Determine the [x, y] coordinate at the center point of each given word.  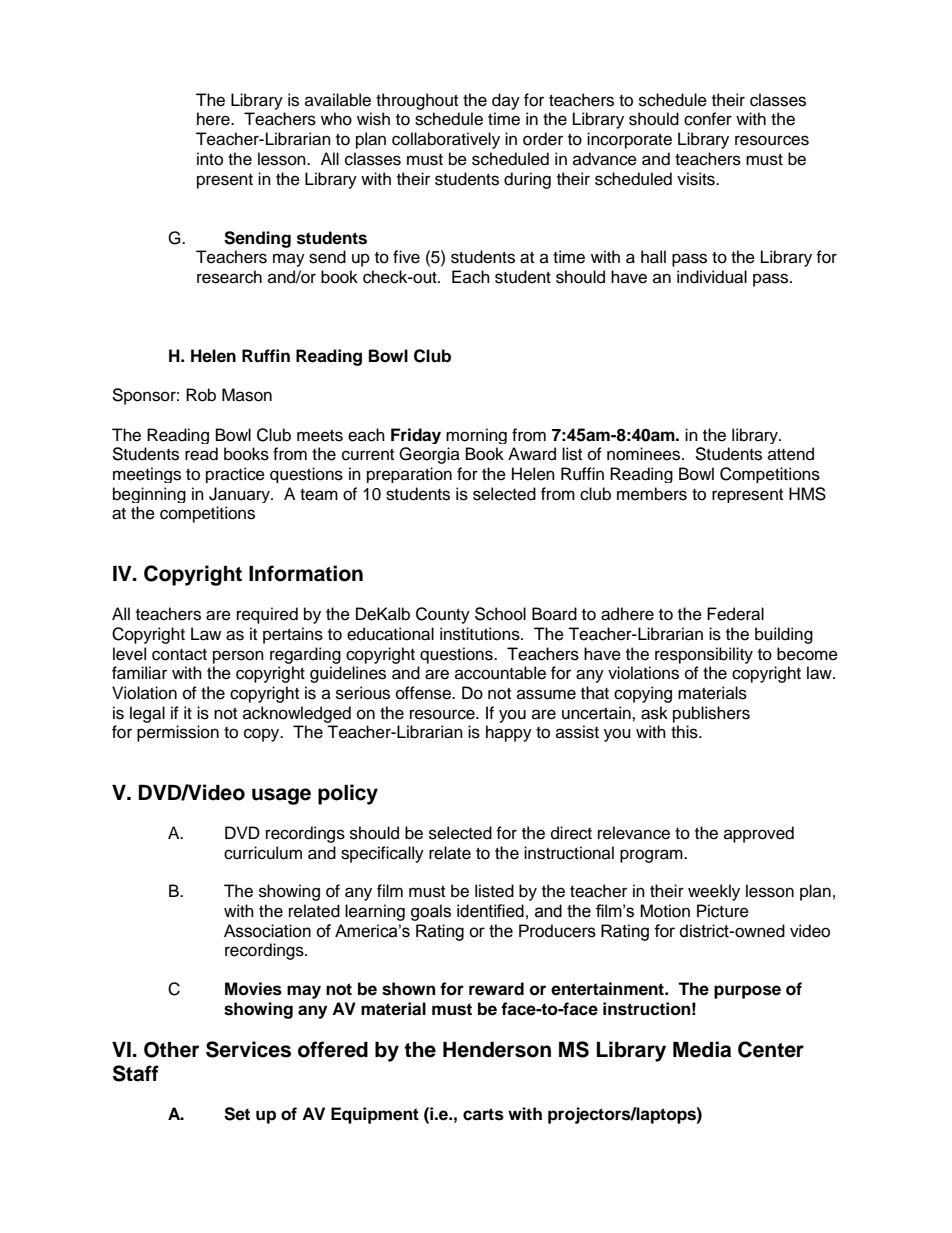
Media [702, 1049]
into [210, 159]
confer [708, 119]
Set [237, 1114]
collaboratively [446, 140]
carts [483, 1114]
